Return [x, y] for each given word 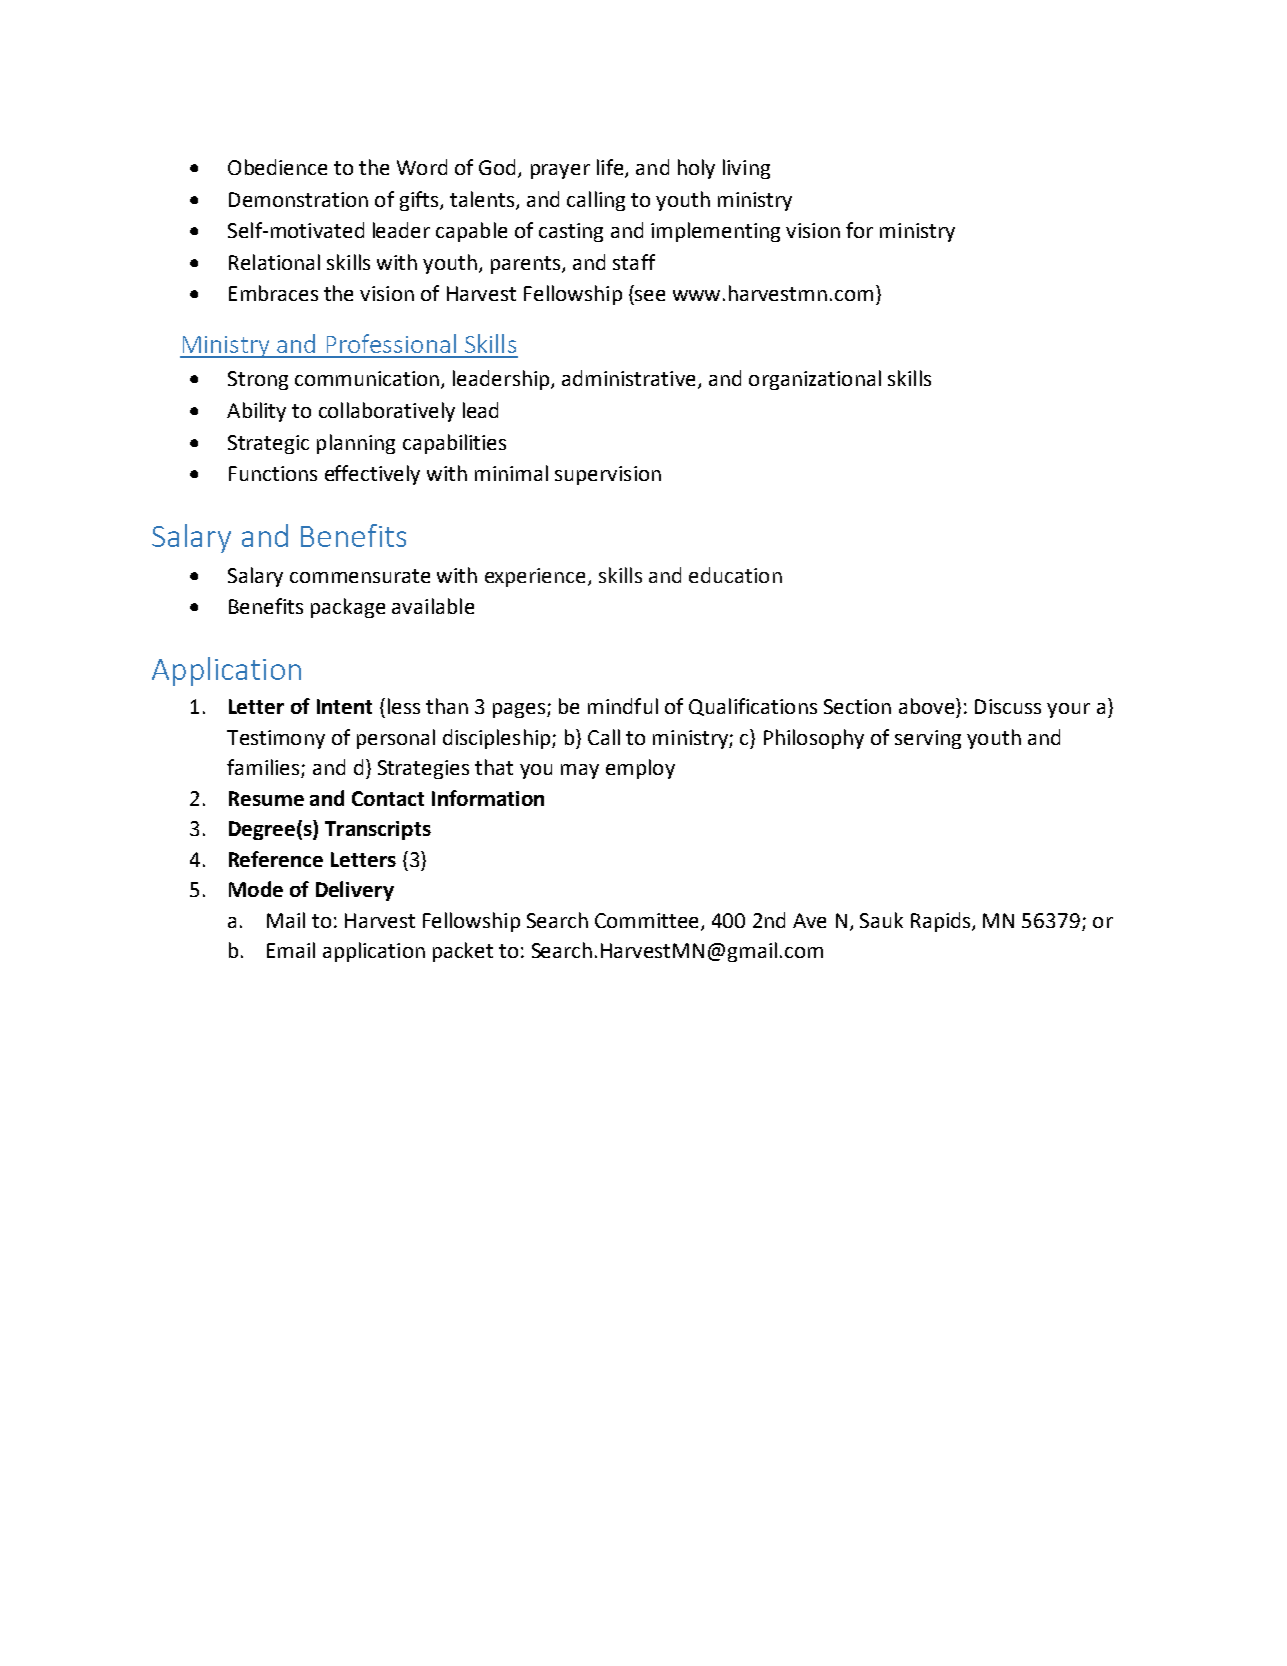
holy [696, 169]
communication [368, 380]
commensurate [360, 576]
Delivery [355, 891]
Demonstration [298, 199]
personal [396, 739]
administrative [628, 378]
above [926, 706]
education [735, 575]
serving [928, 739]
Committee [646, 920]
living [746, 169]
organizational [815, 380]
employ [640, 769]
